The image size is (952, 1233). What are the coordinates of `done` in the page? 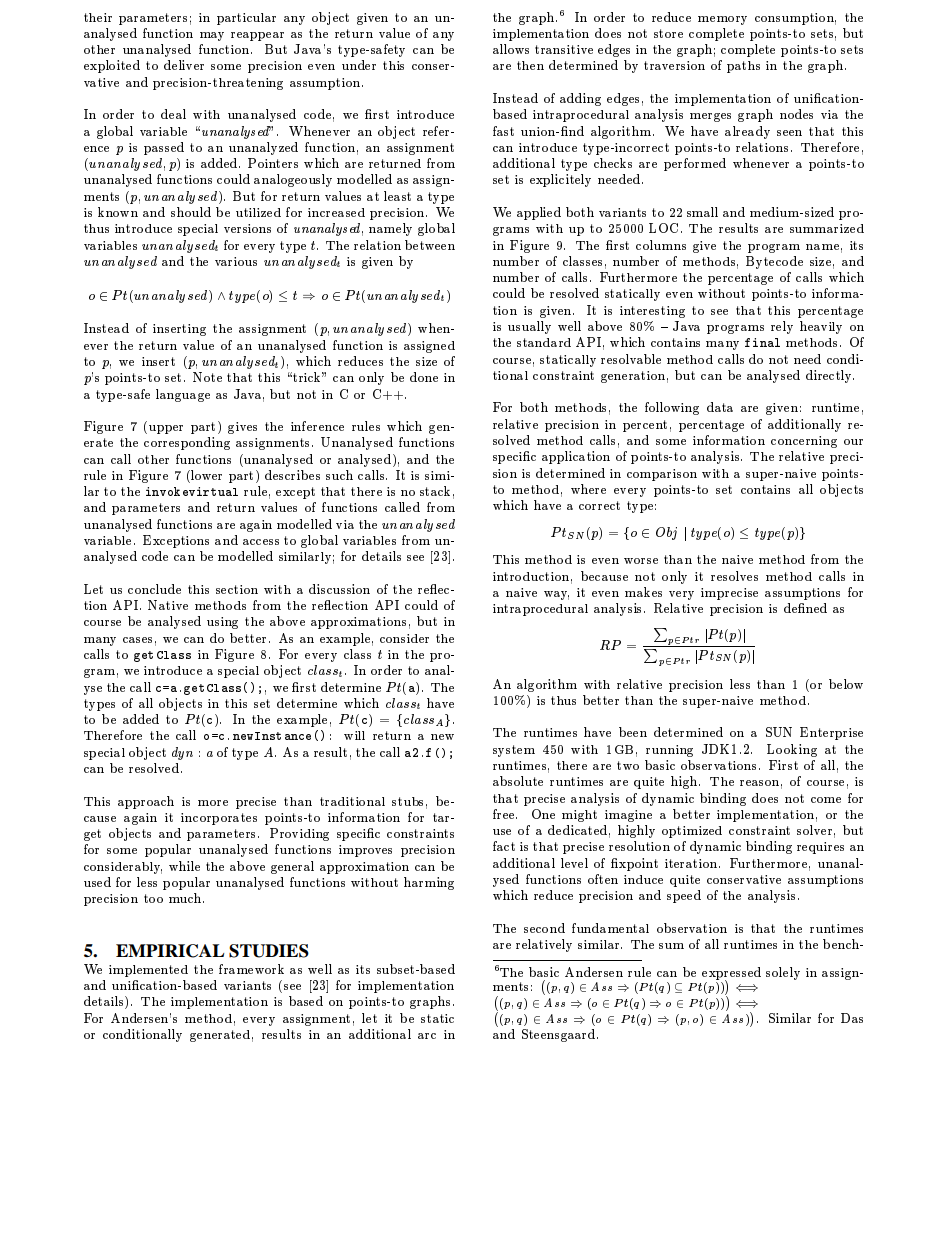 It's located at (424, 377).
